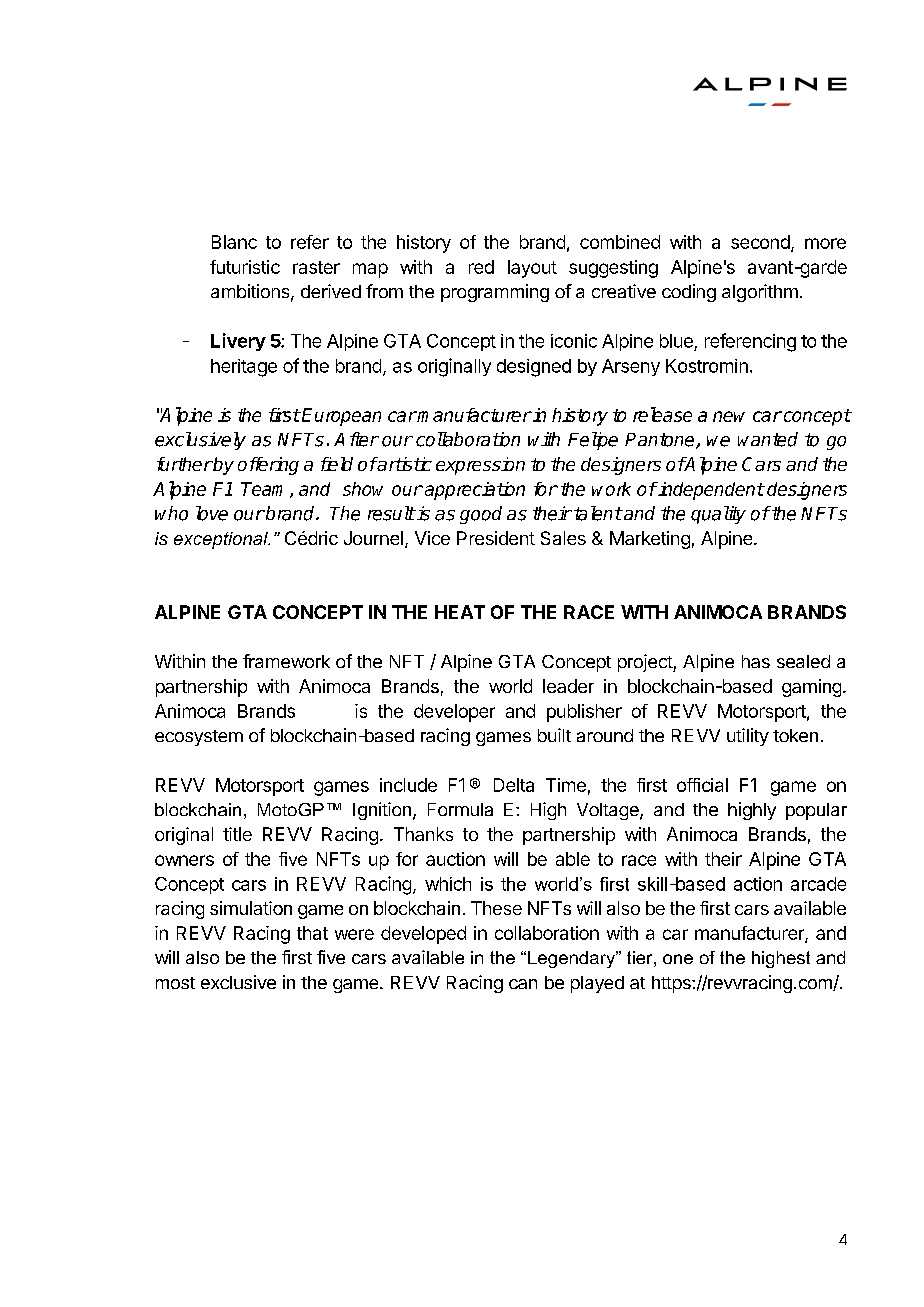 This screenshot has height=1307, width=924. Describe the element at coordinates (245, 267) in the screenshot. I see `futuristic` at that location.
